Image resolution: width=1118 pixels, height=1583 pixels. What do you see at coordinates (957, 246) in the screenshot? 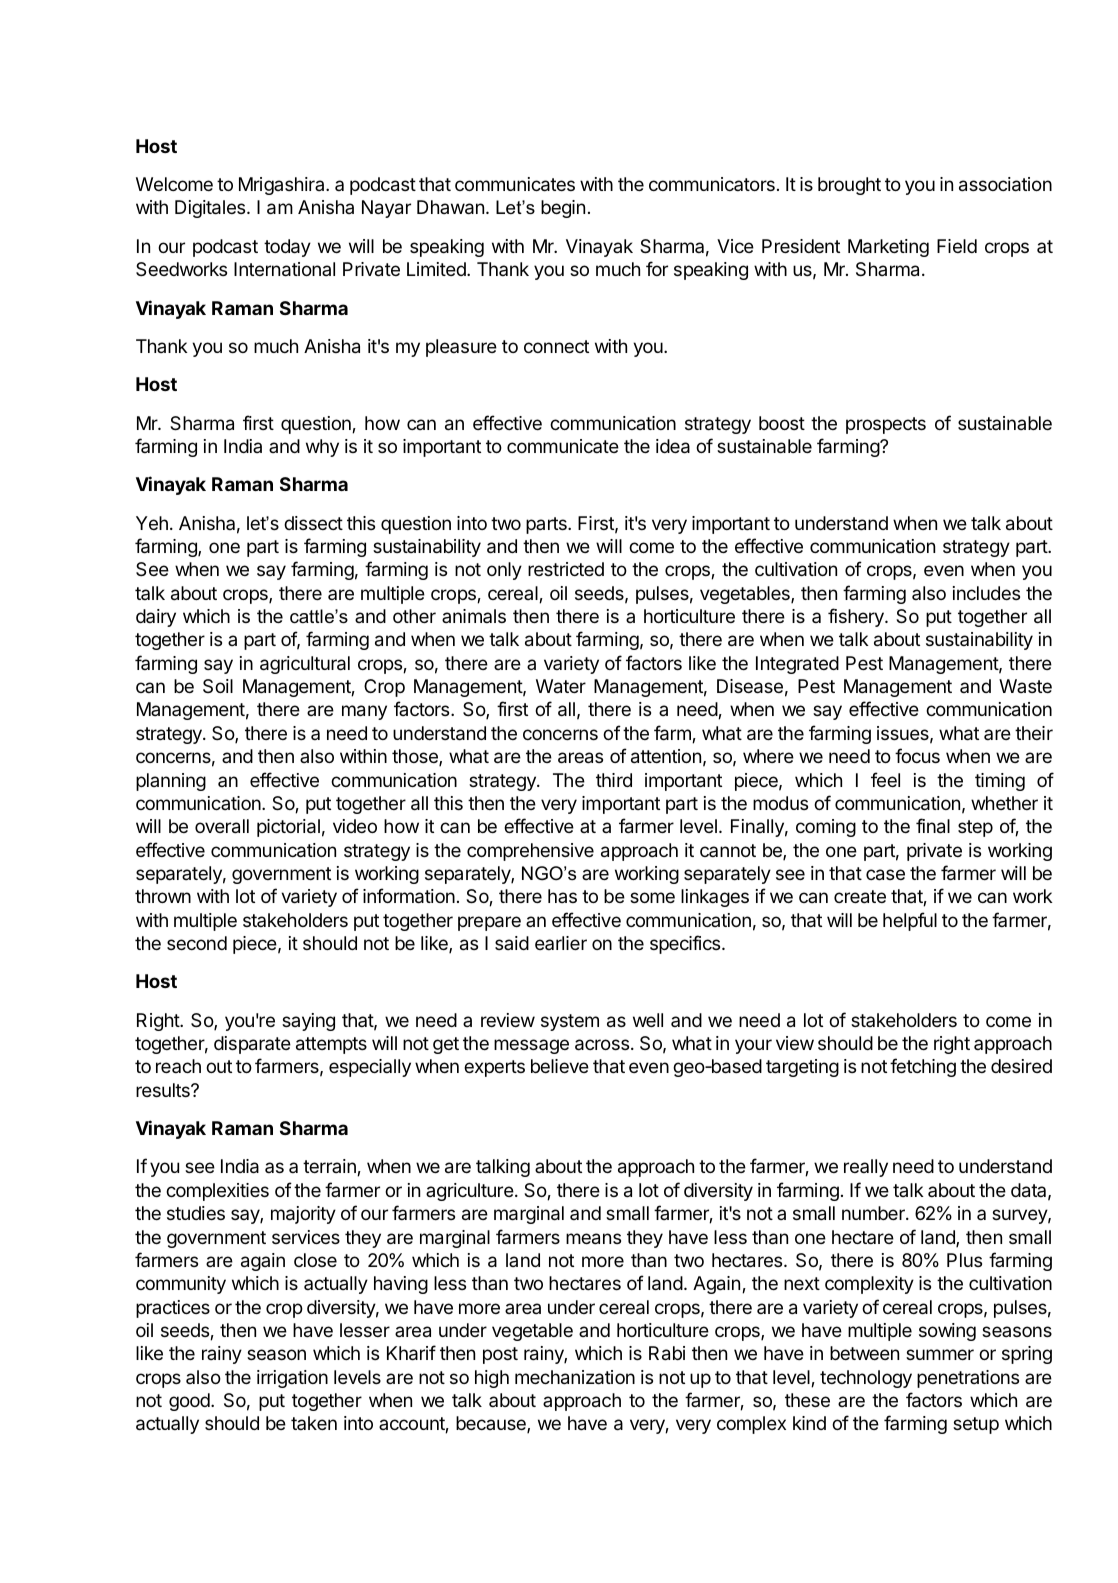
I see `Field` at bounding box center [957, 246].
